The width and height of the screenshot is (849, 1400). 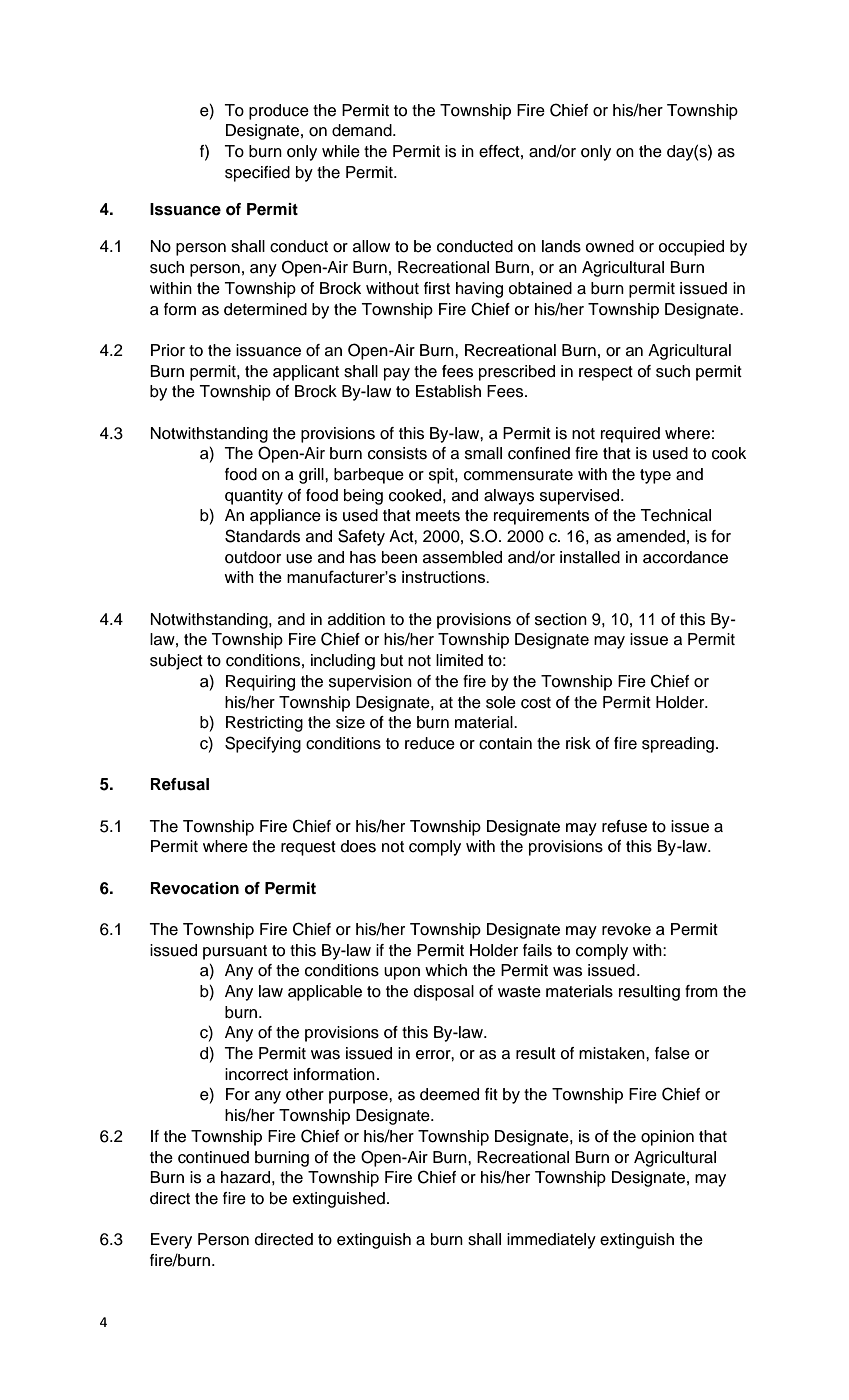 What do you see at coordinates (257, 174) in the screenshot?
I see `specified` at bounding box center [257, 174].
